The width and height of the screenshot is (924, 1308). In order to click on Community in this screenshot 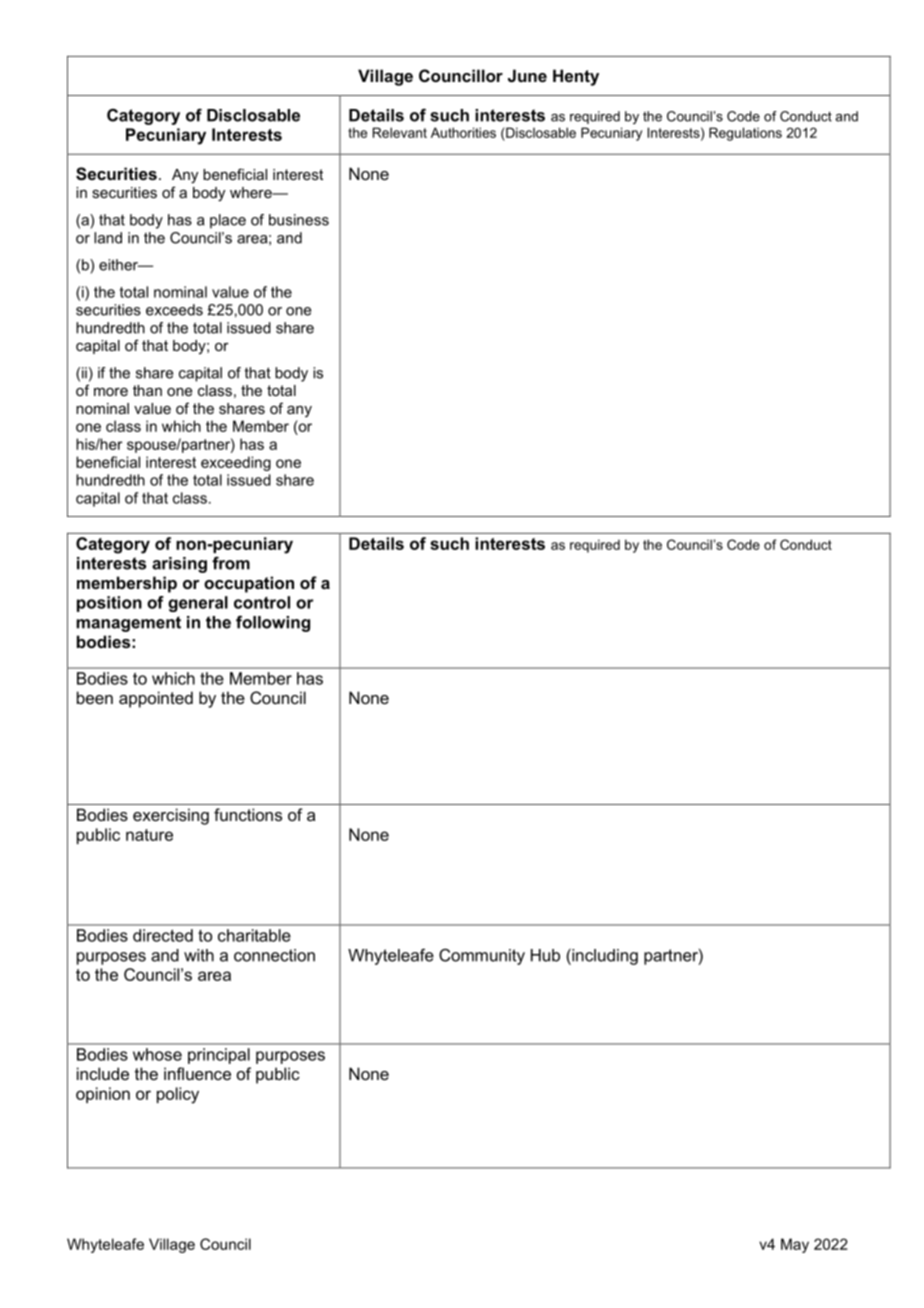, I will do `click(482, 956)`.
